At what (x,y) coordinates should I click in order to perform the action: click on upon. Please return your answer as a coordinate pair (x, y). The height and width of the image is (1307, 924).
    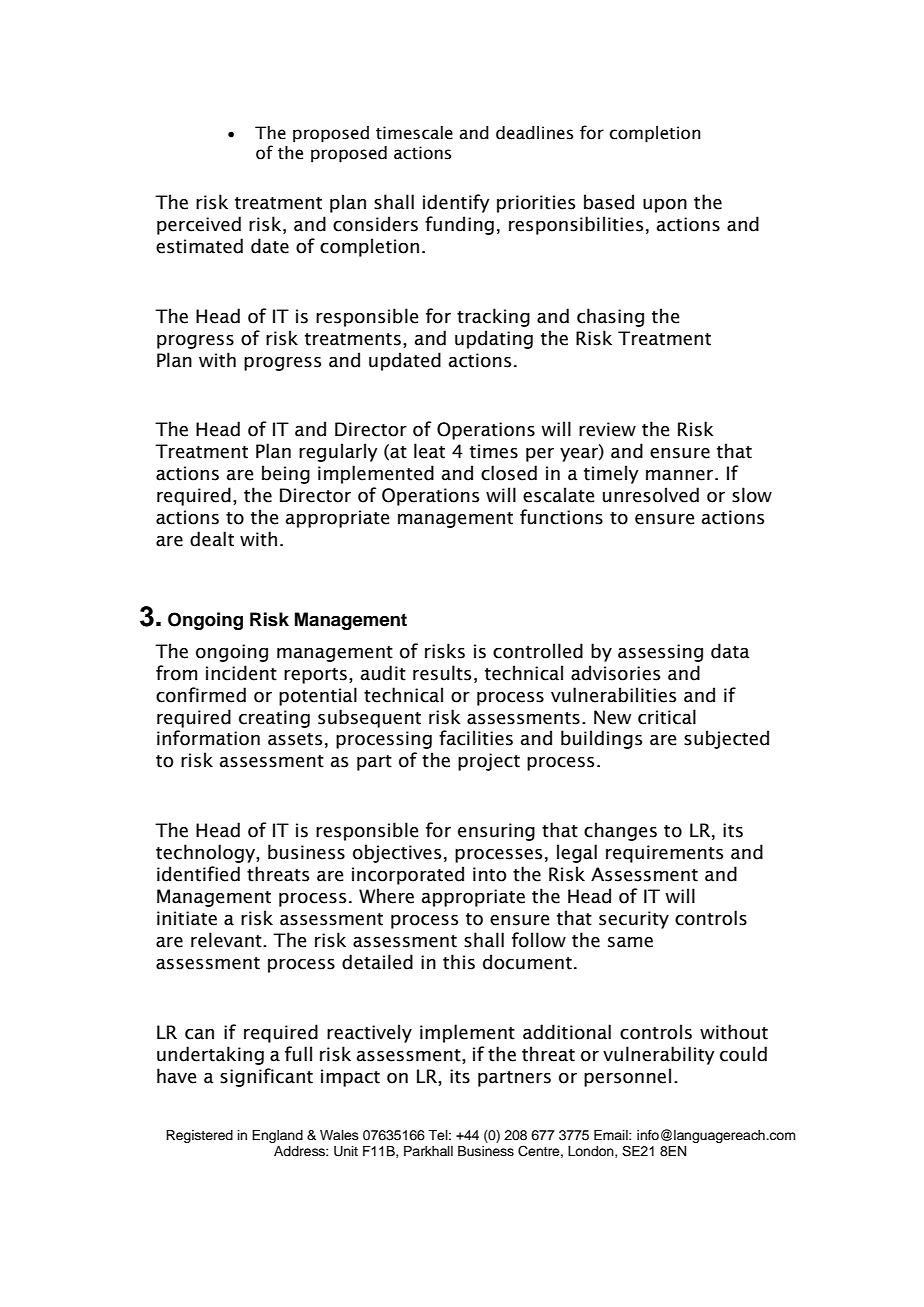
    Looking at the image, I should click on (665, 206).
